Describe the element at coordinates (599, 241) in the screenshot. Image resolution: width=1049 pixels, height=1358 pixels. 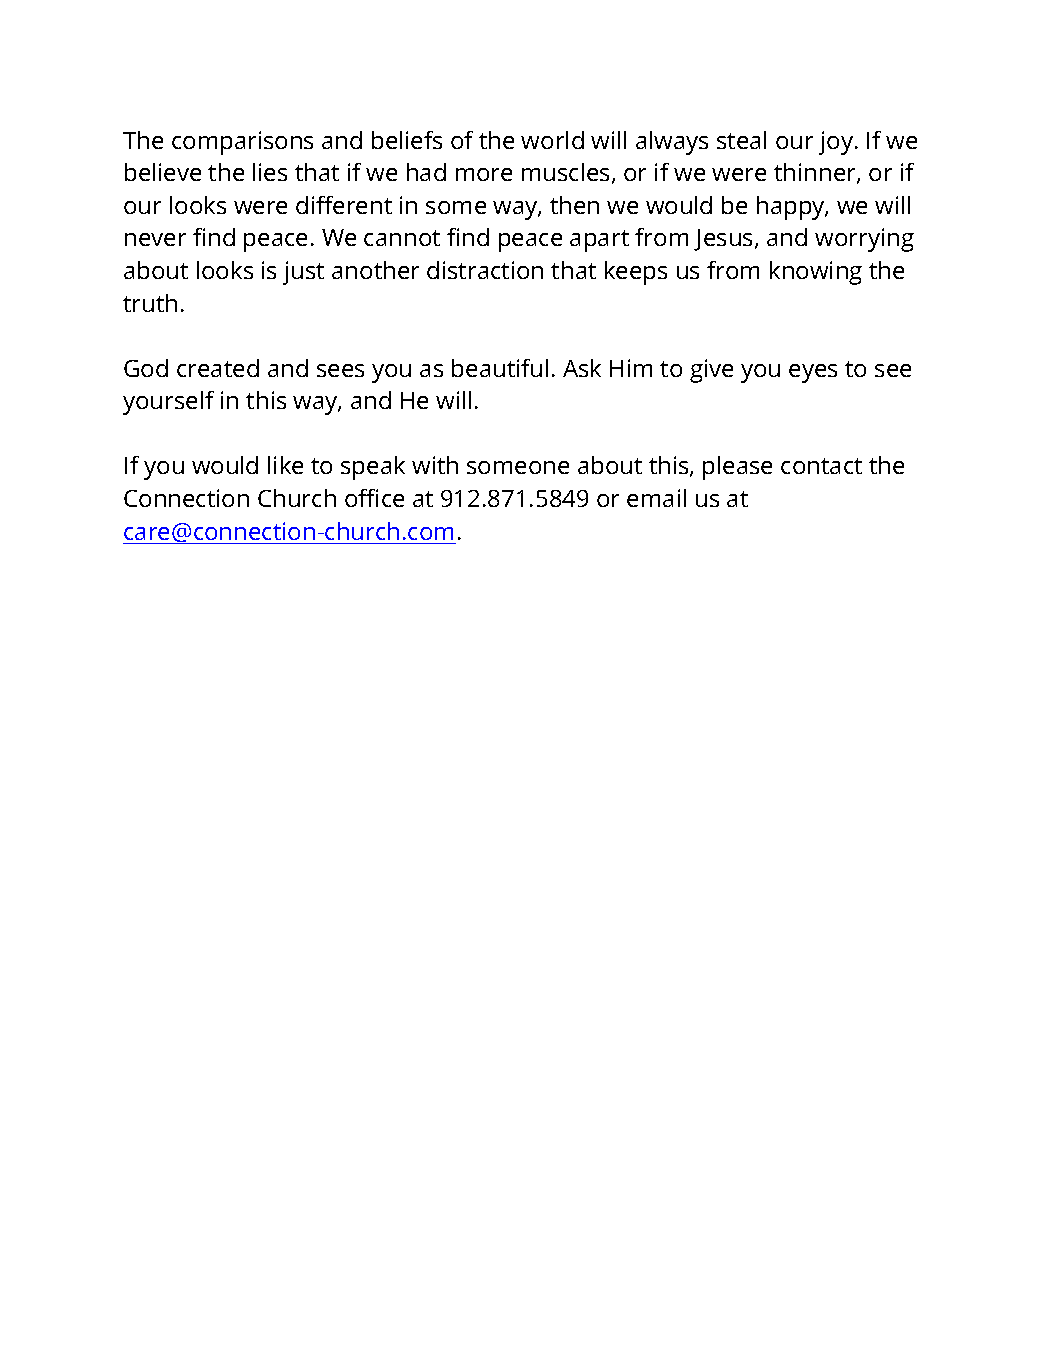
I see `apart` at that location.
